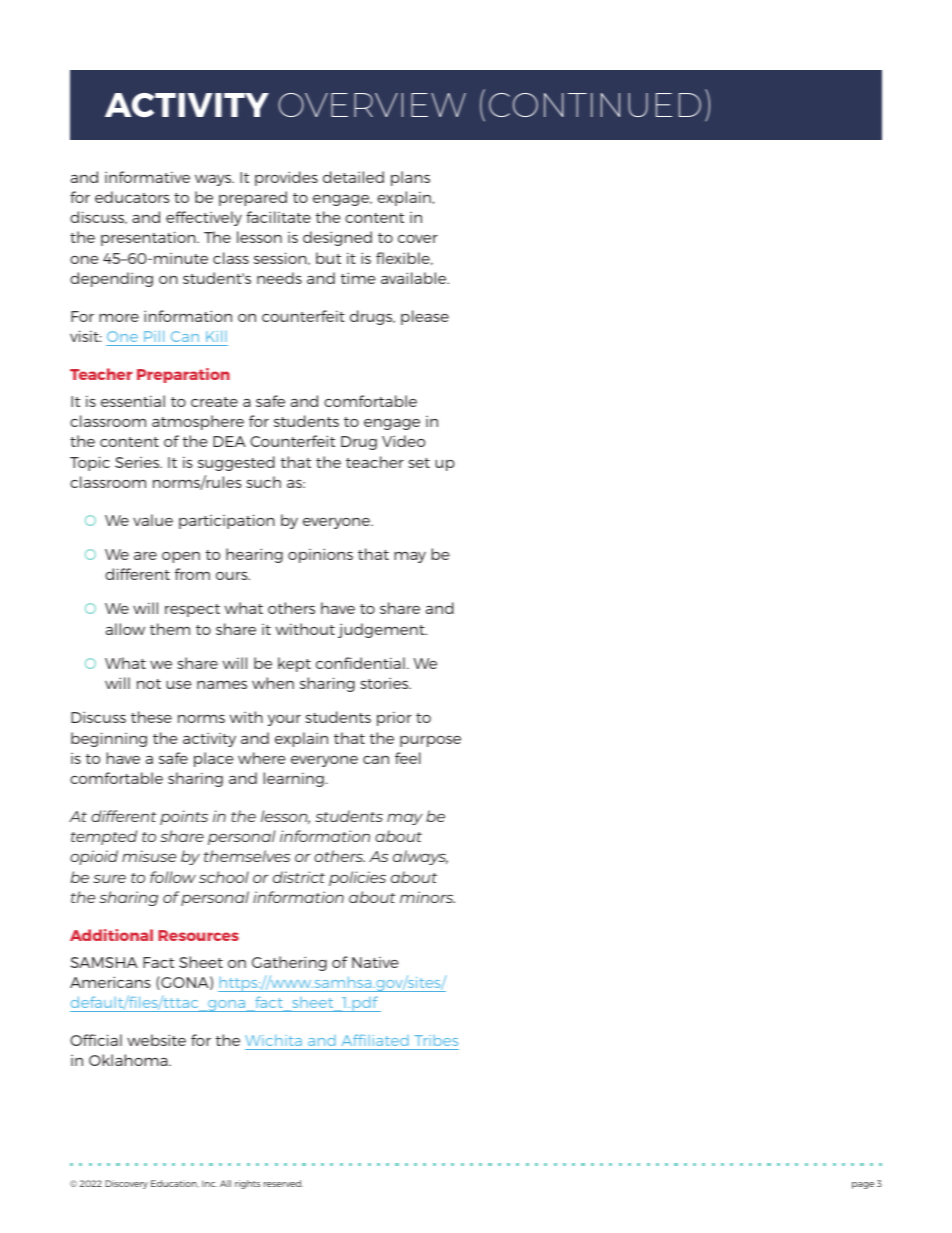 The image size is (952, 1233). Describe the element at coordinates (403, 441) in the page. I see `Video` at that location.
